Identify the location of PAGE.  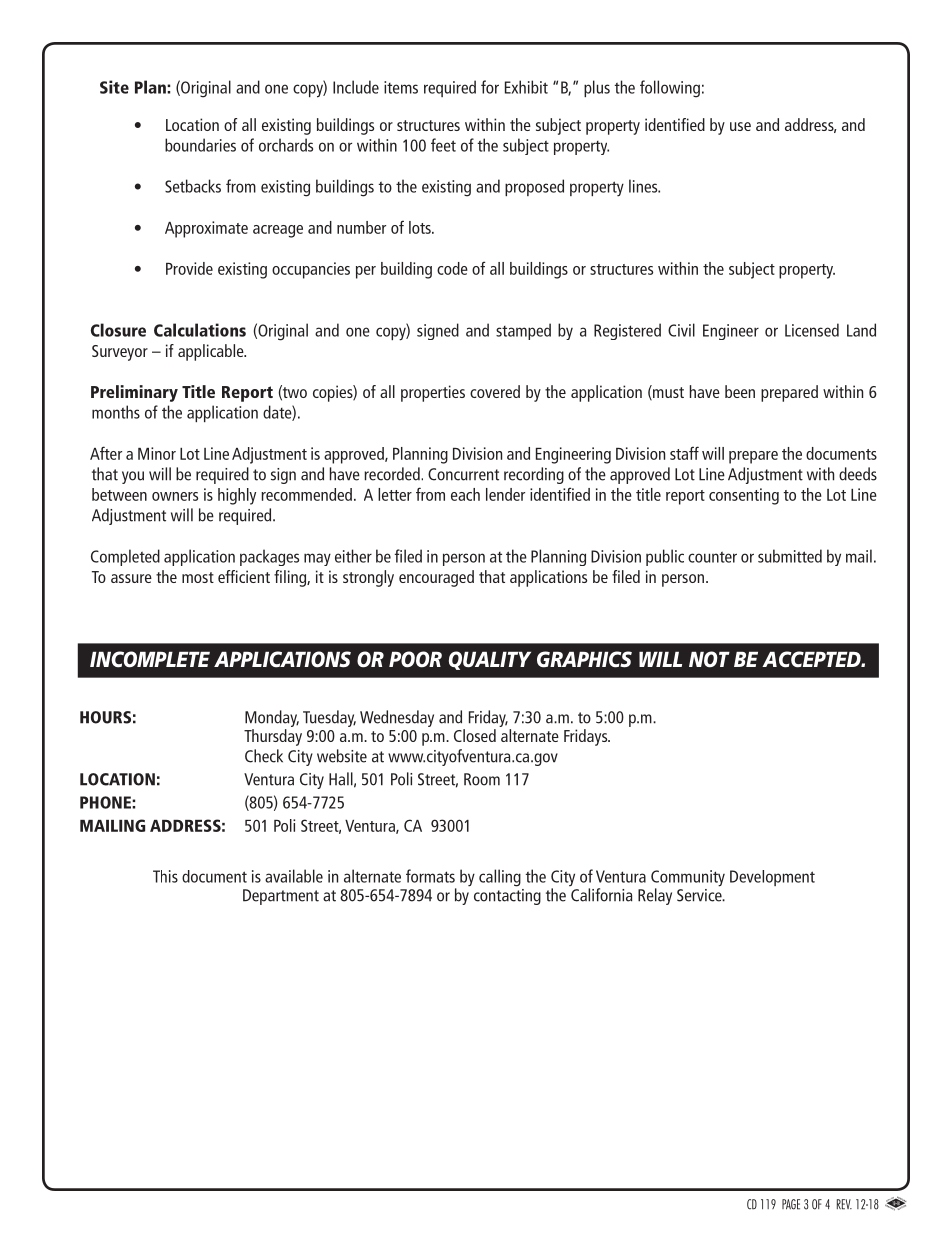
(791, 1204).
